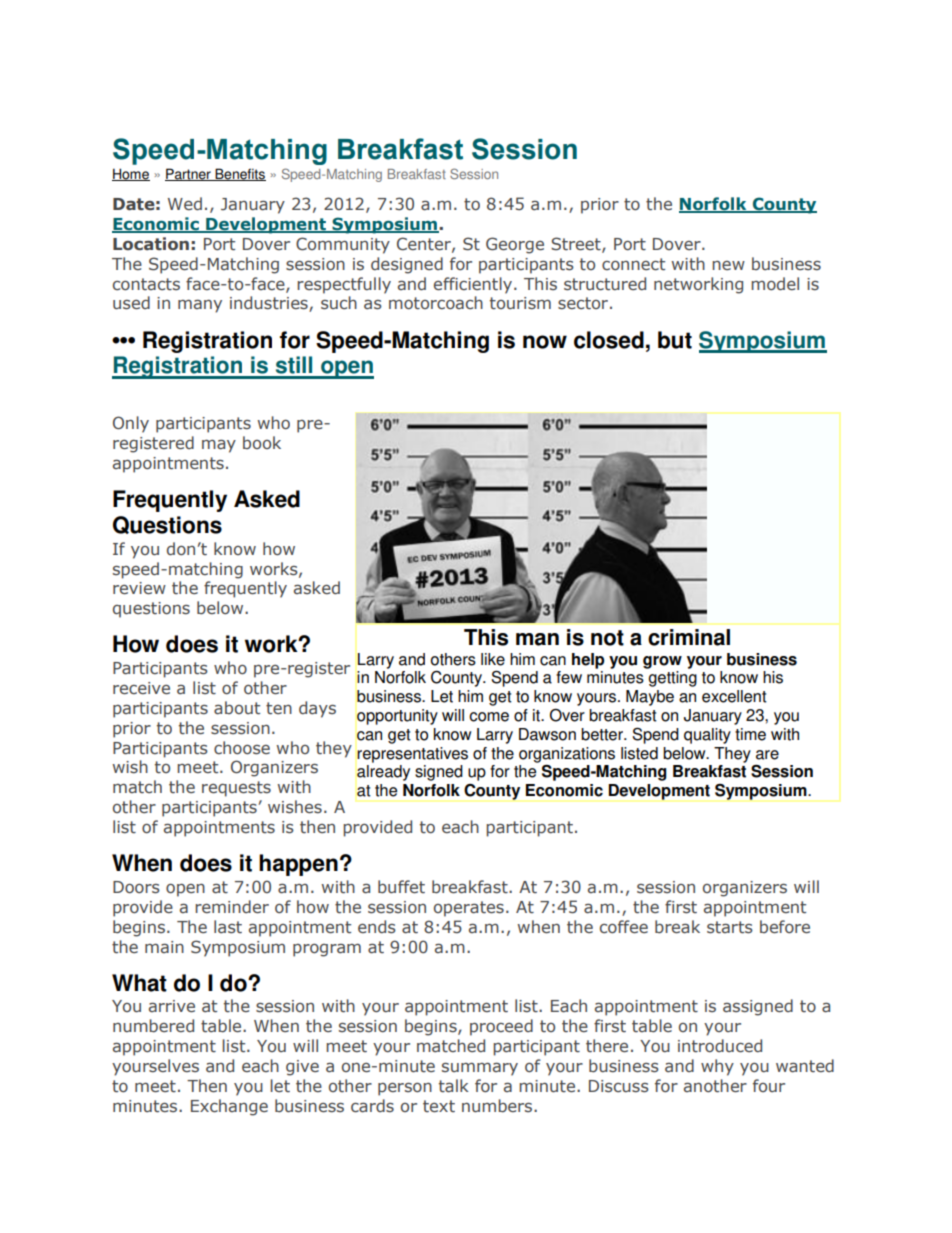 This page has height=1233, width=952. What do you see at coordinates (141, 688) in the page?
I see `receive` at bounding box center [141, 688].
